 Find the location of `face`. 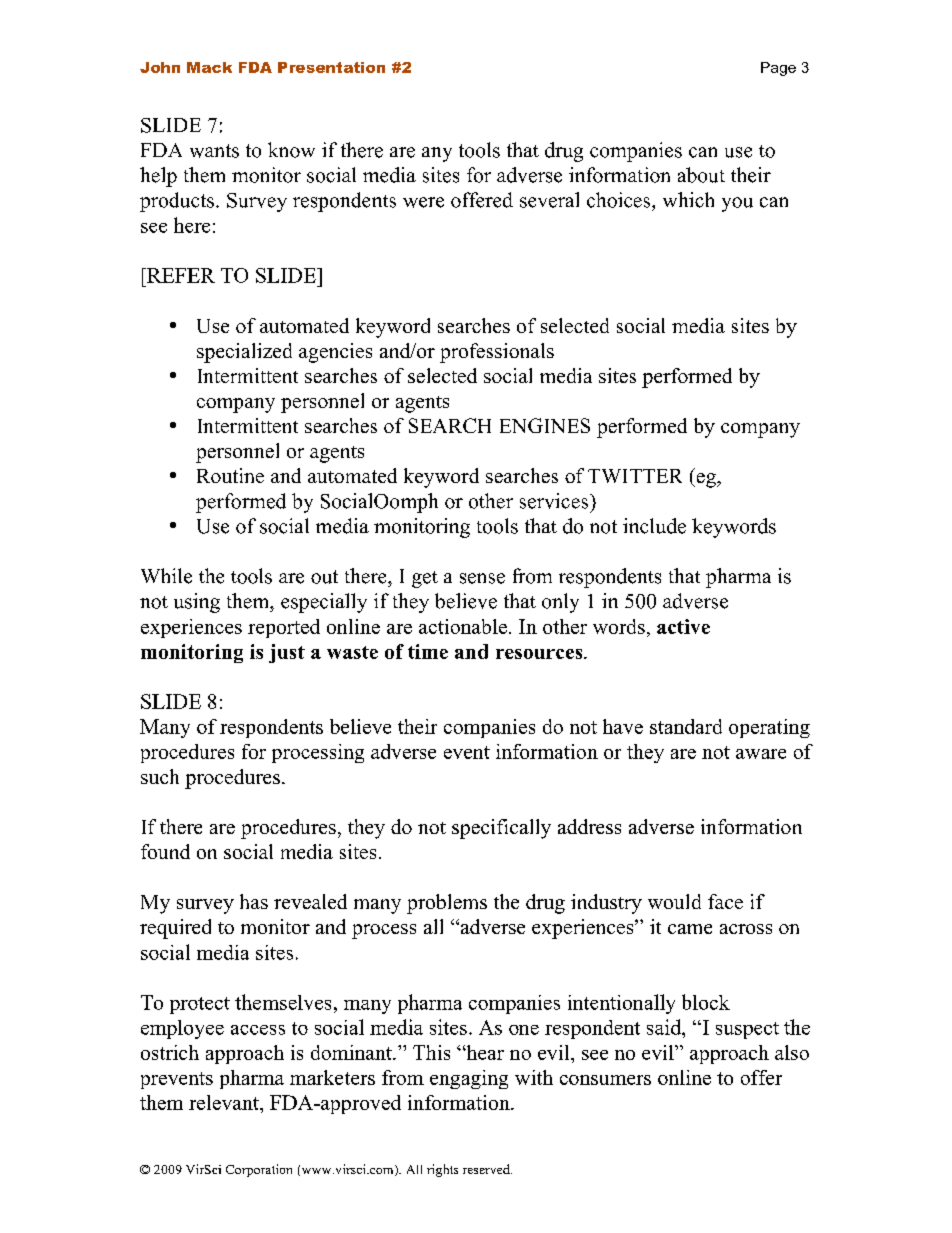

face is located at coordinates (725, 901).
